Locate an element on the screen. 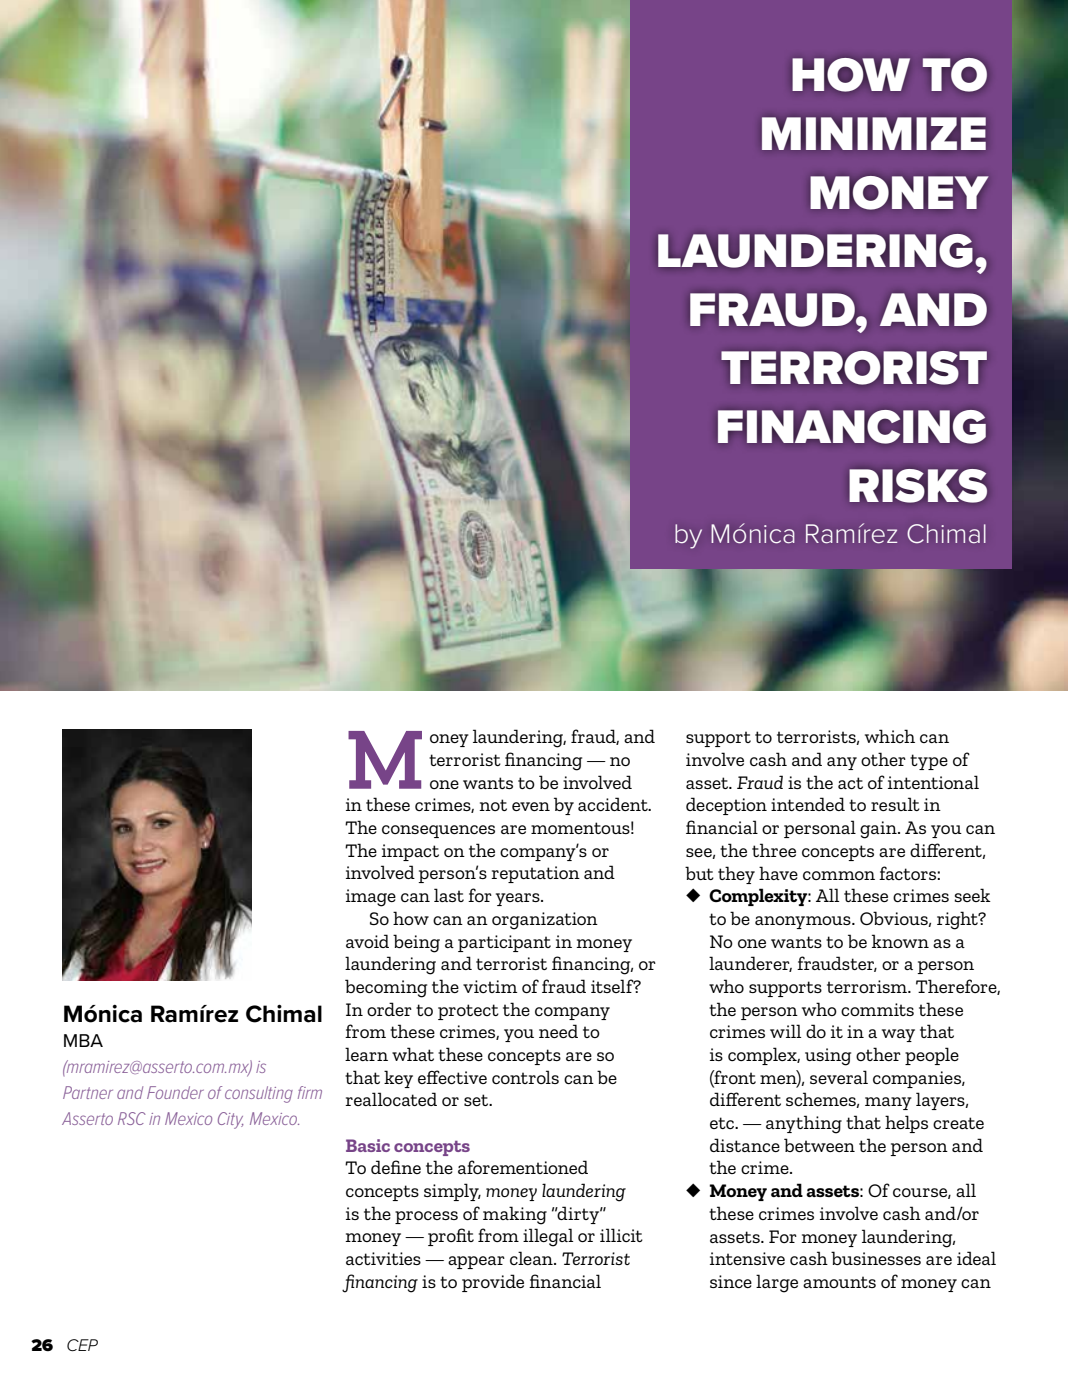  type is located at coordinates (929, 762).
